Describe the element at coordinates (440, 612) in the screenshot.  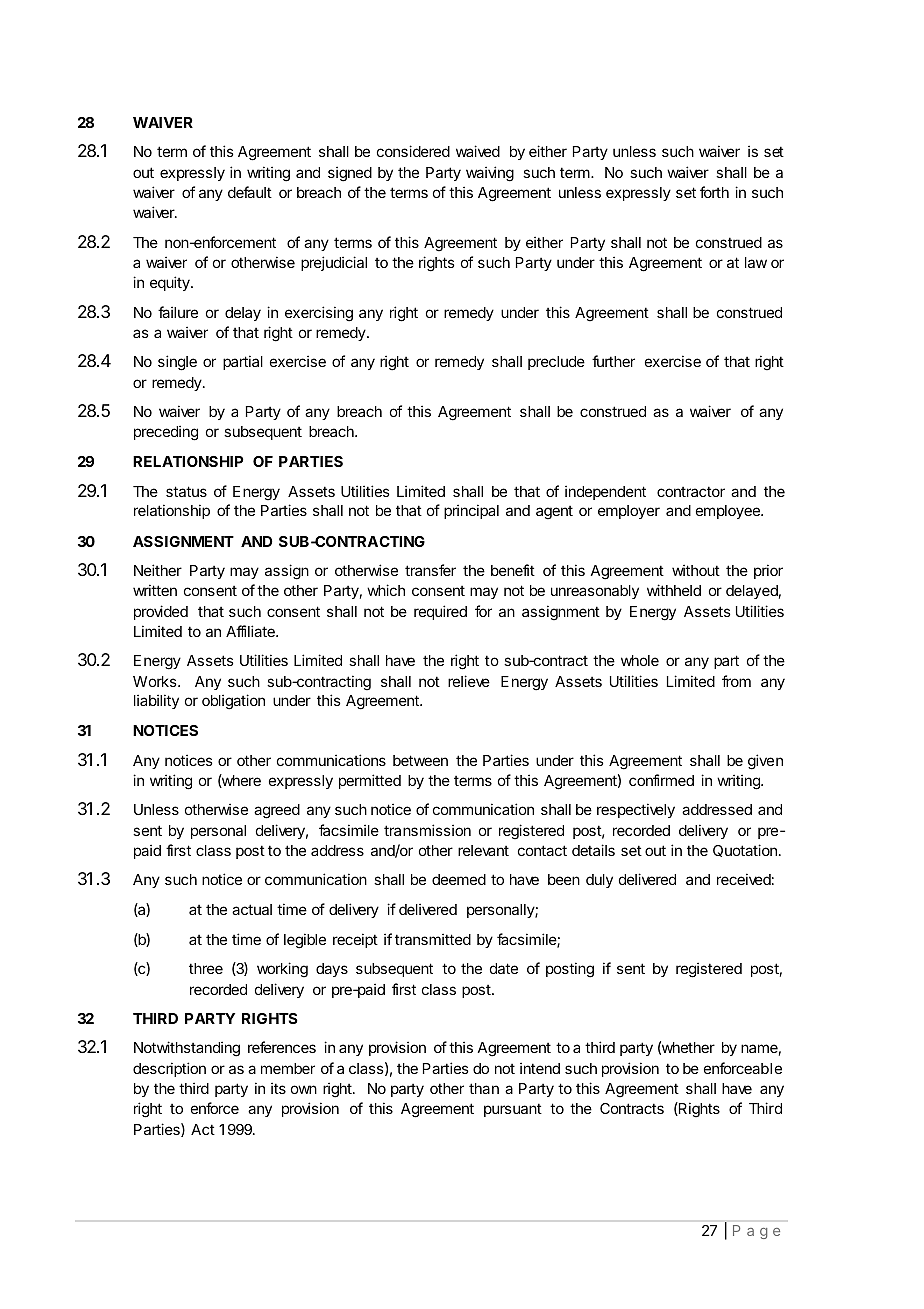
I see `required` at that location.
